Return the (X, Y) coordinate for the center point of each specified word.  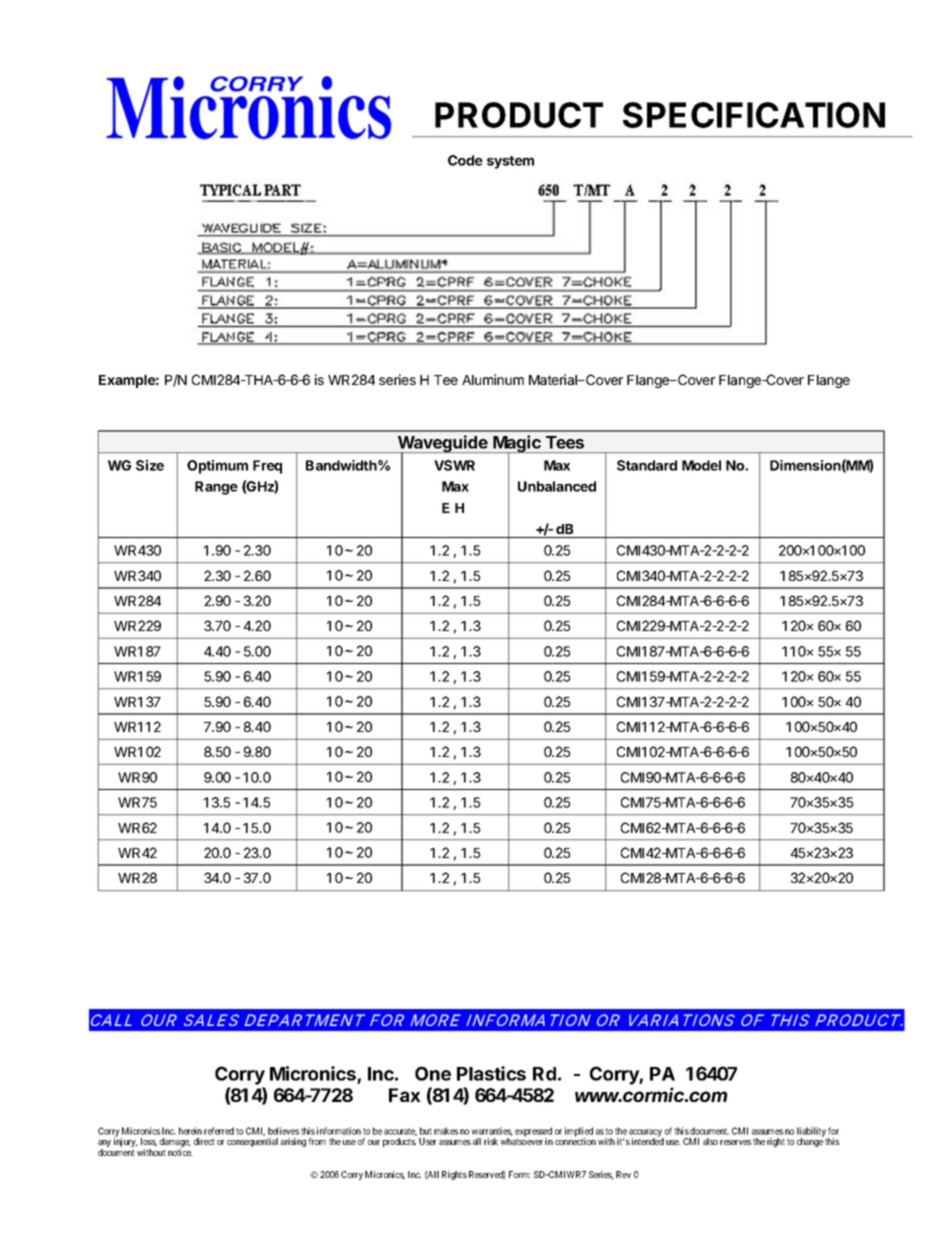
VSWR (454, 465)
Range (216, 488)
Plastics (491, 1073)
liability (812, 1133)
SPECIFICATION (754, 115)
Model (701, 465)
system (510, 162)
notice (180, 1152)
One (433, 1073)
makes (446, 1131)
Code (465, 160)
